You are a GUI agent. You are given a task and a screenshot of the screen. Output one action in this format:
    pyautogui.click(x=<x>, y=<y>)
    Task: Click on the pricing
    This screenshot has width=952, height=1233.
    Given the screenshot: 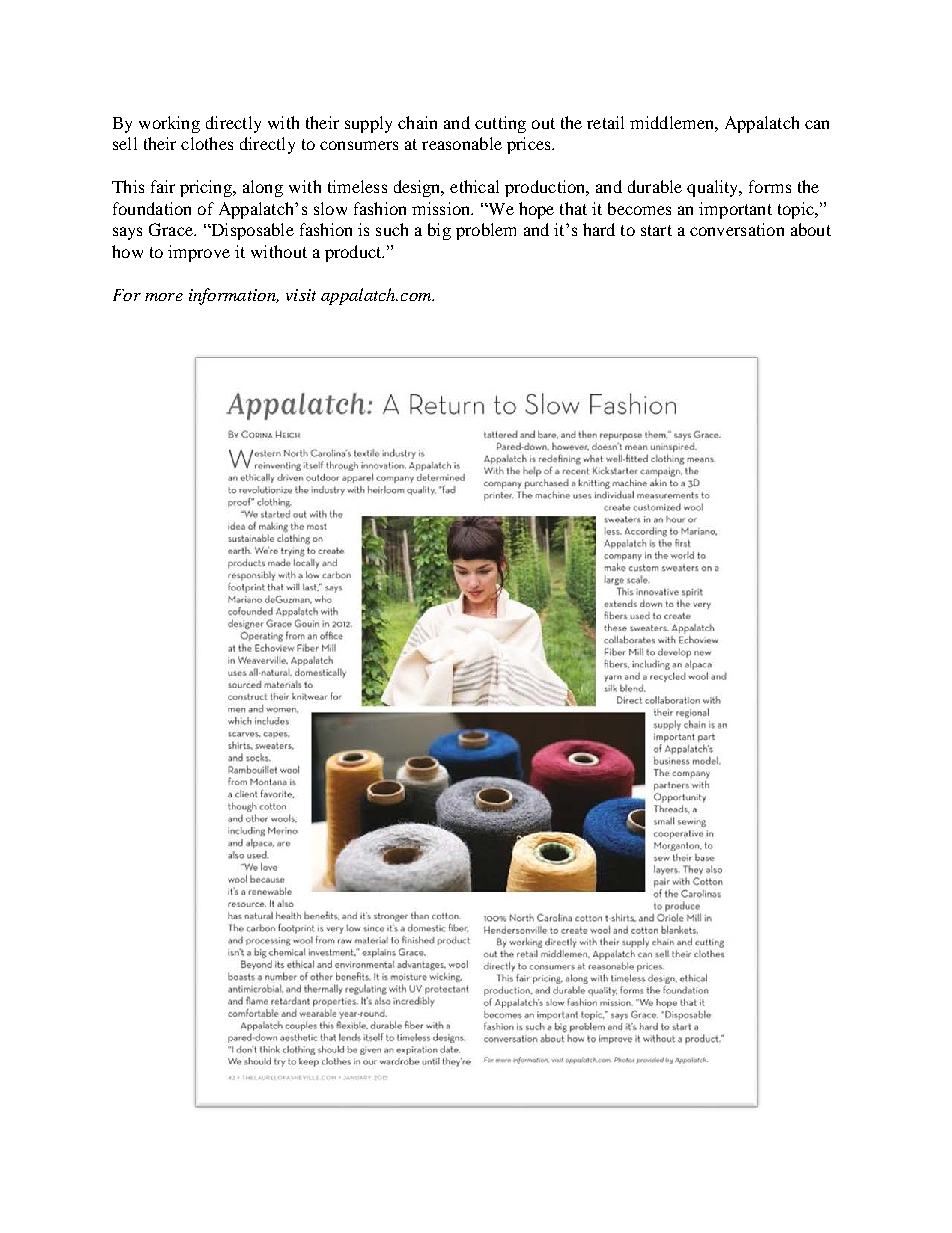 What is the action you would take?
    pyautogui.click(x=207, y=188)
